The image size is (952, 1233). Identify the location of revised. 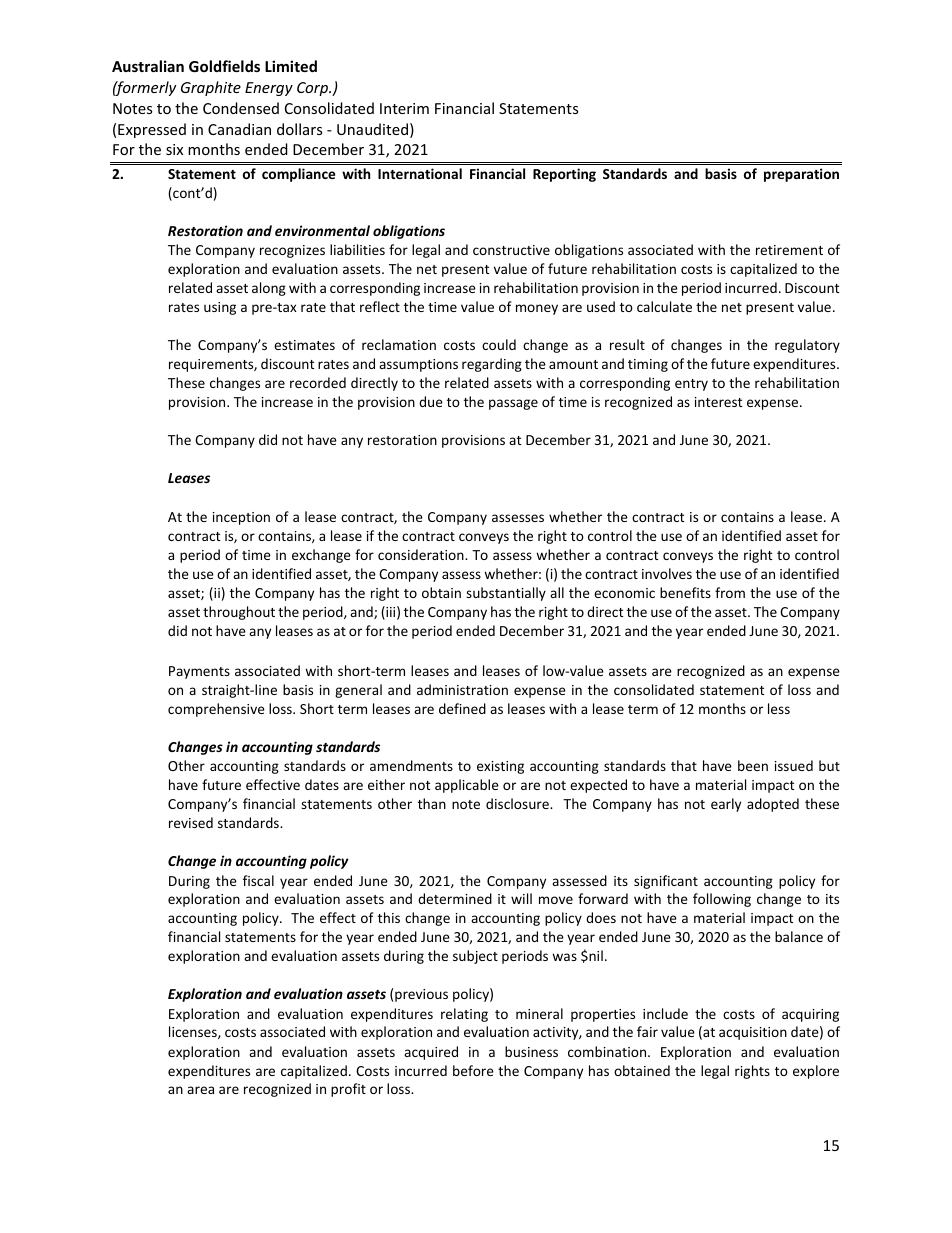
(191, 822).
